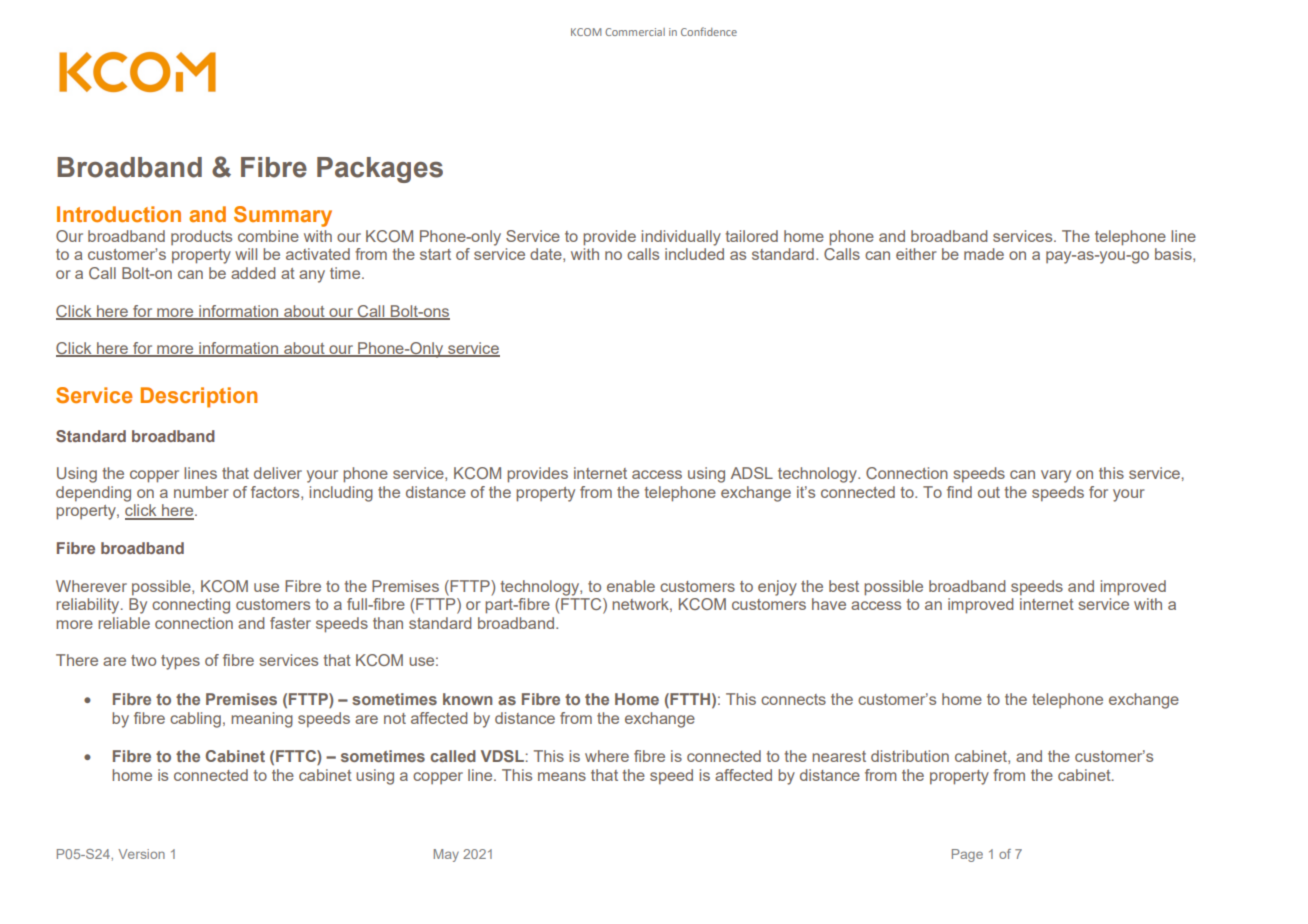  Describe the element at coordinates (959, 492) in the image. I see `find` at that location.
